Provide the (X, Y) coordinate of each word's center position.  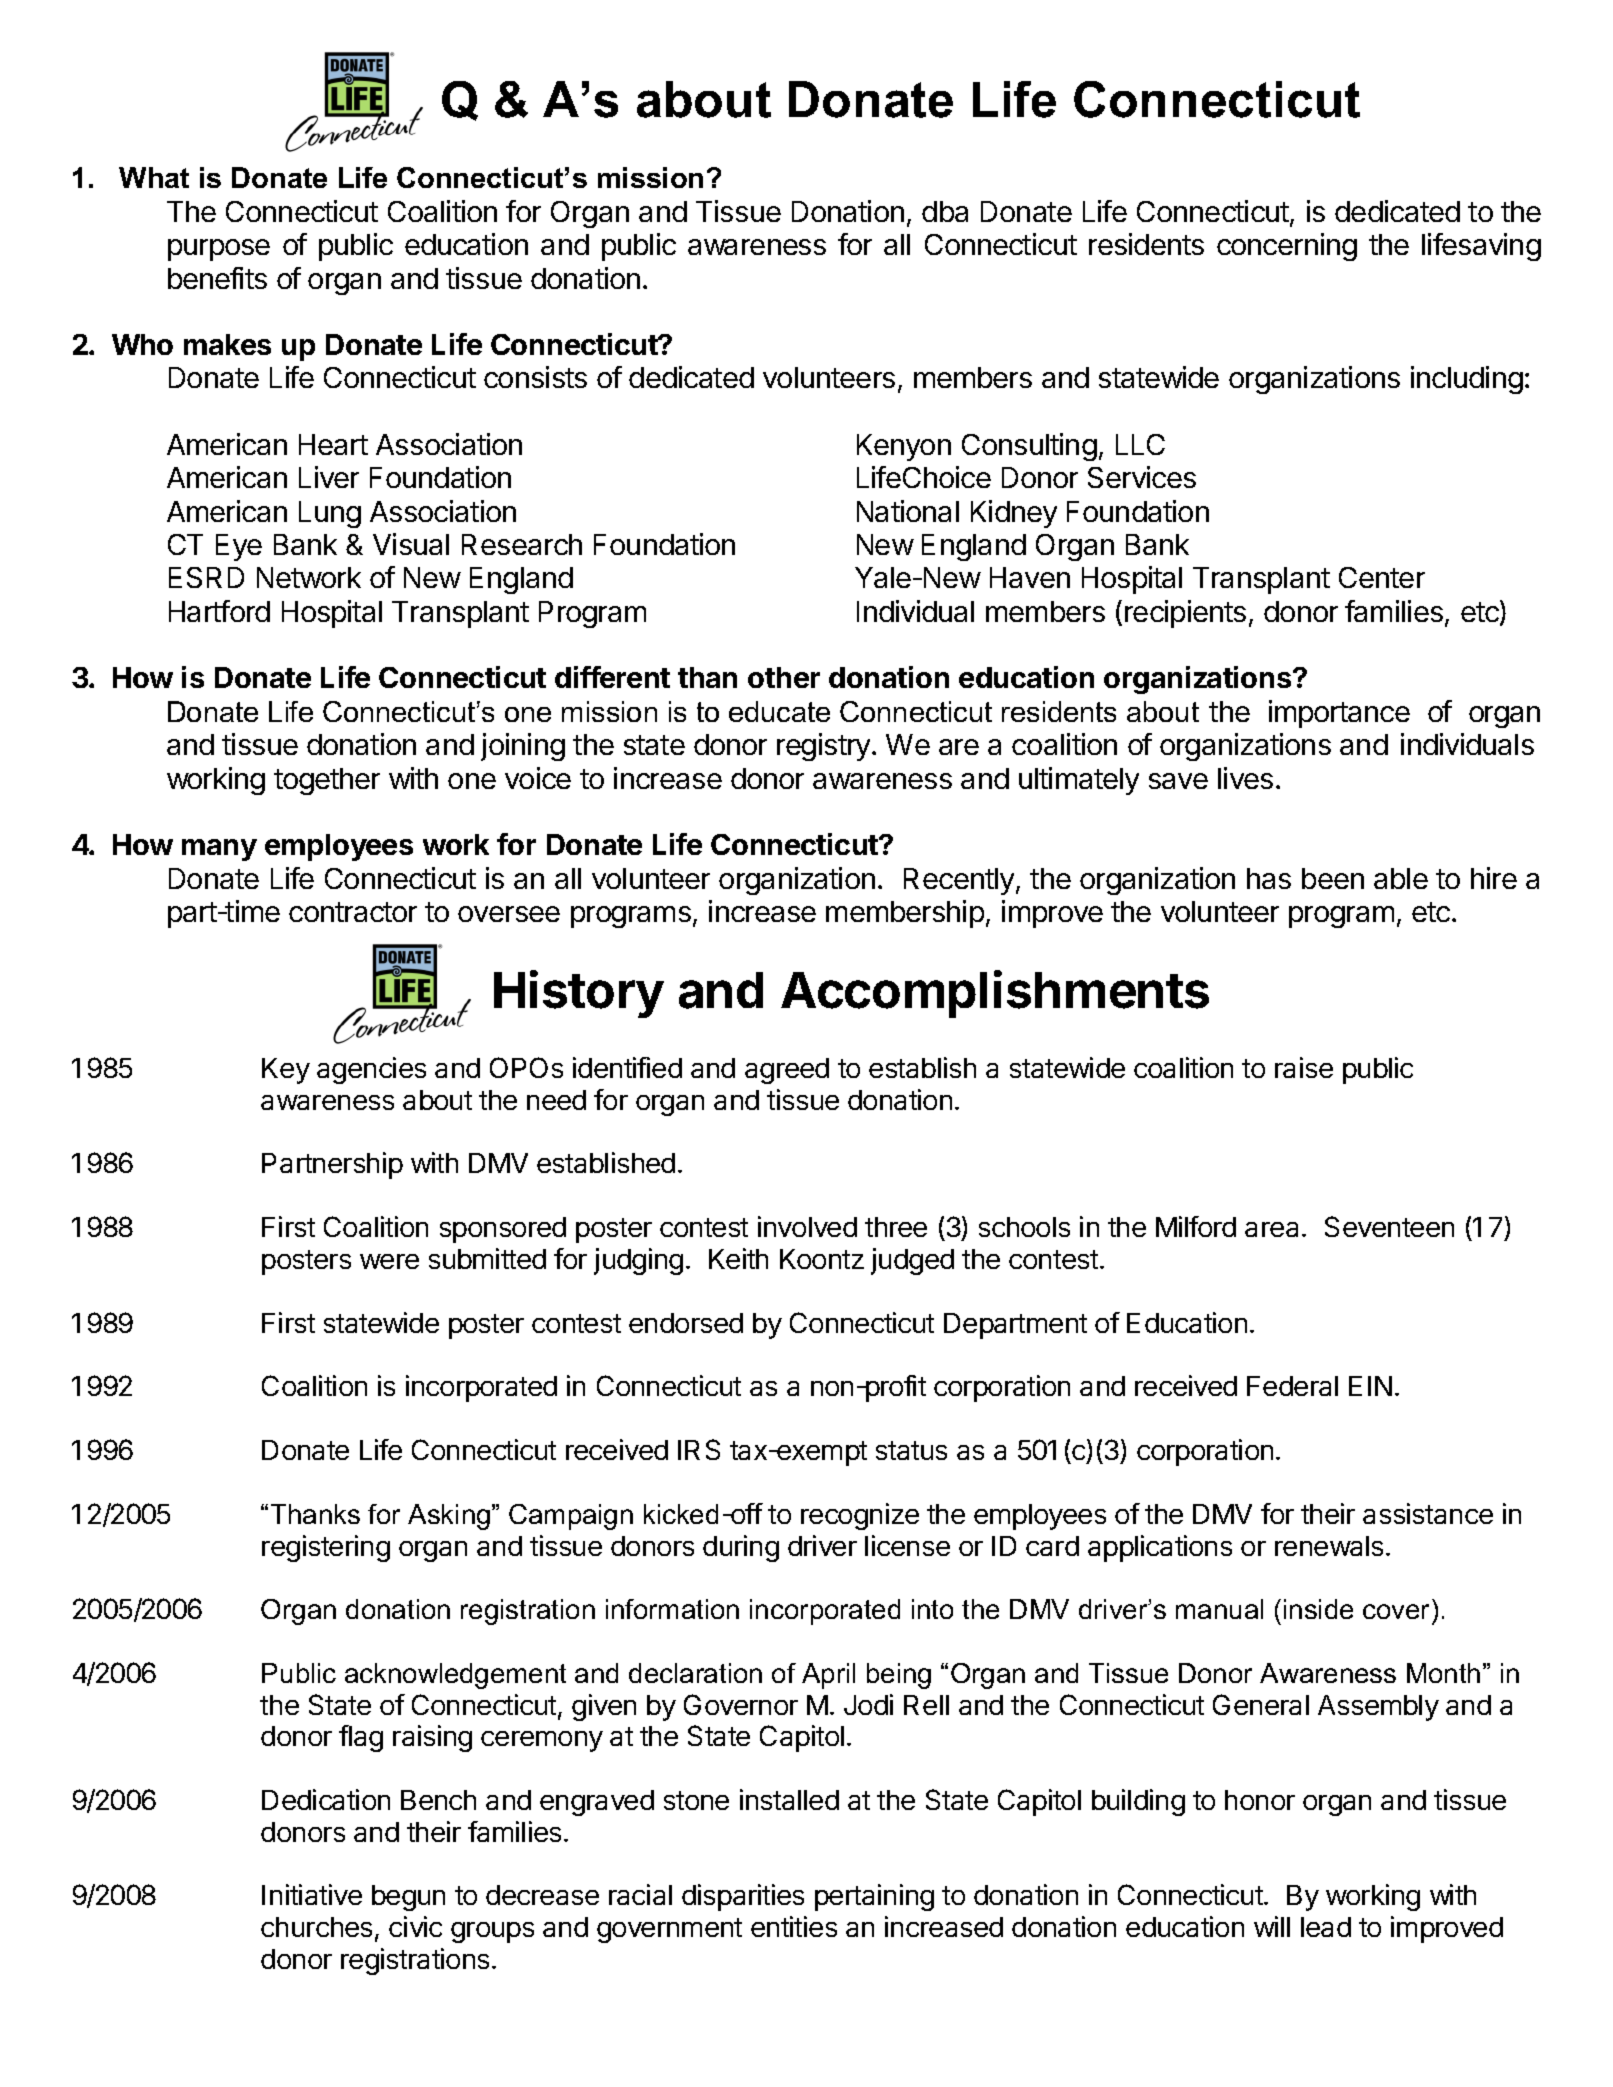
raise (1304, 1067)
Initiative (312, 1894)
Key (286, 1071)
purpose (219, 250)
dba (945, 211)
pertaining (874, 1897)
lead (1326, 1927)
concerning (1287, 247)
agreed (787, 1071)
